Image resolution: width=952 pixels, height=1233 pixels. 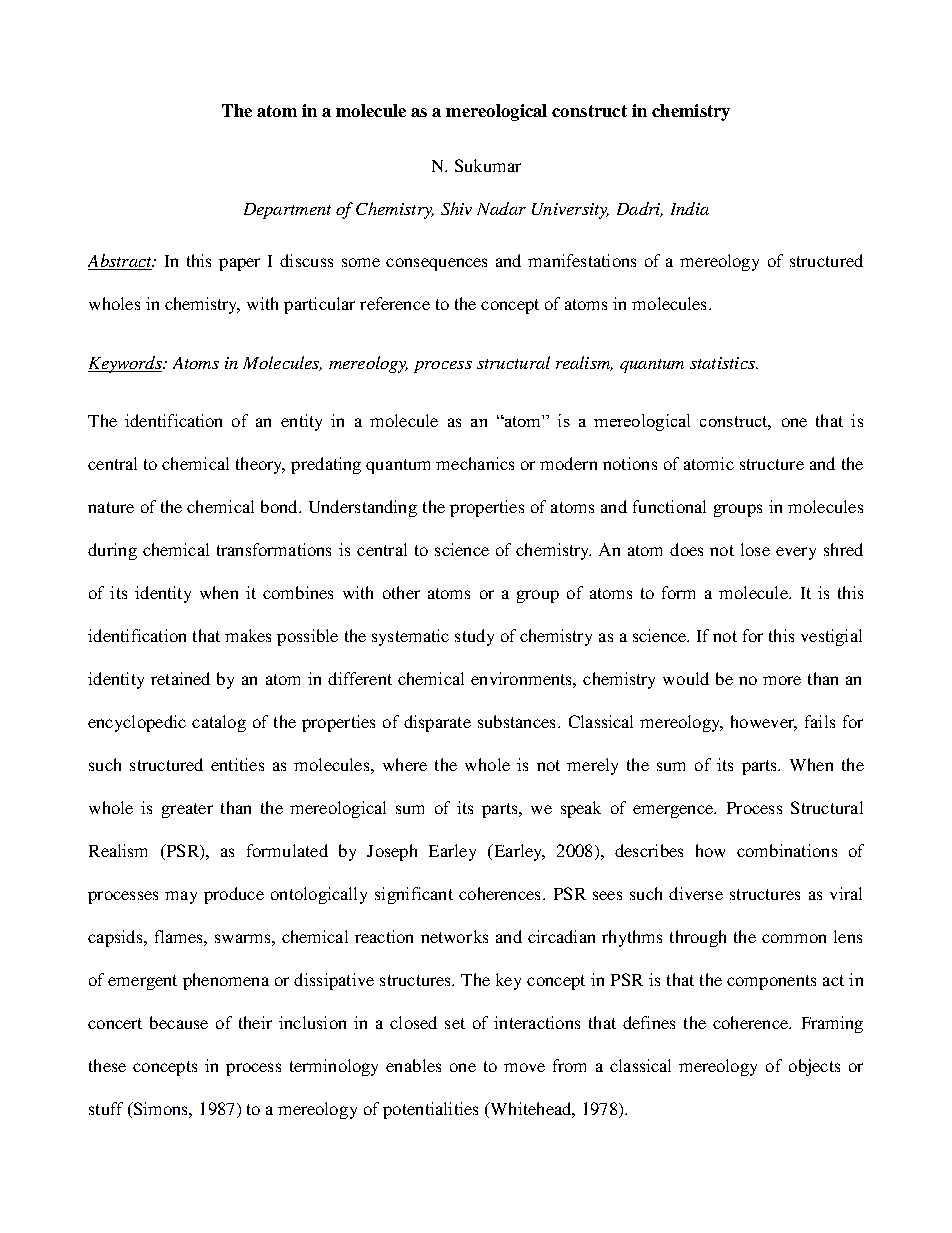 I want to click on Shiv, so click(x=456, y=208).
